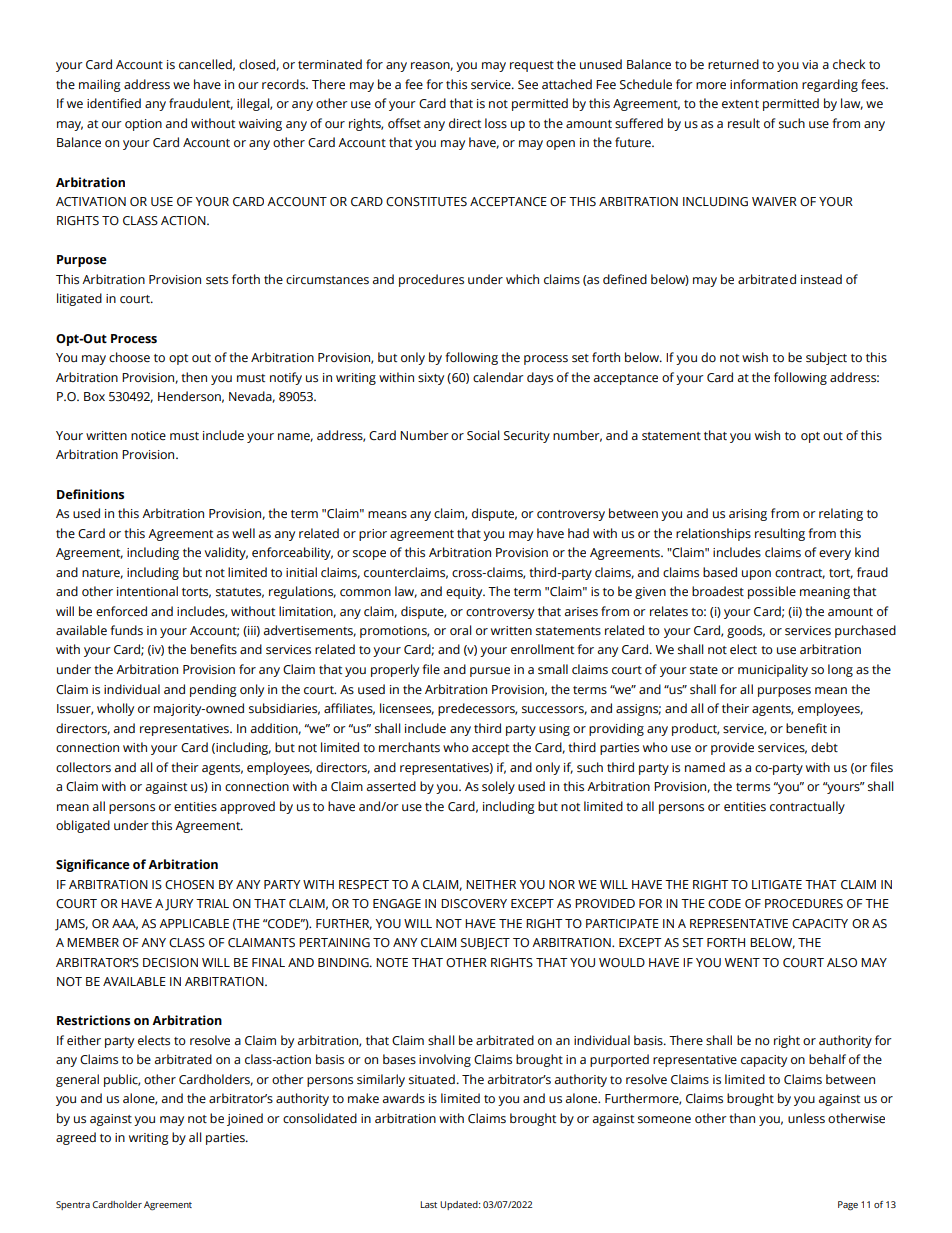  What do you see at coordinates (179, 905) in the document?
I see `JURY` at bounding box center [179, 905].
